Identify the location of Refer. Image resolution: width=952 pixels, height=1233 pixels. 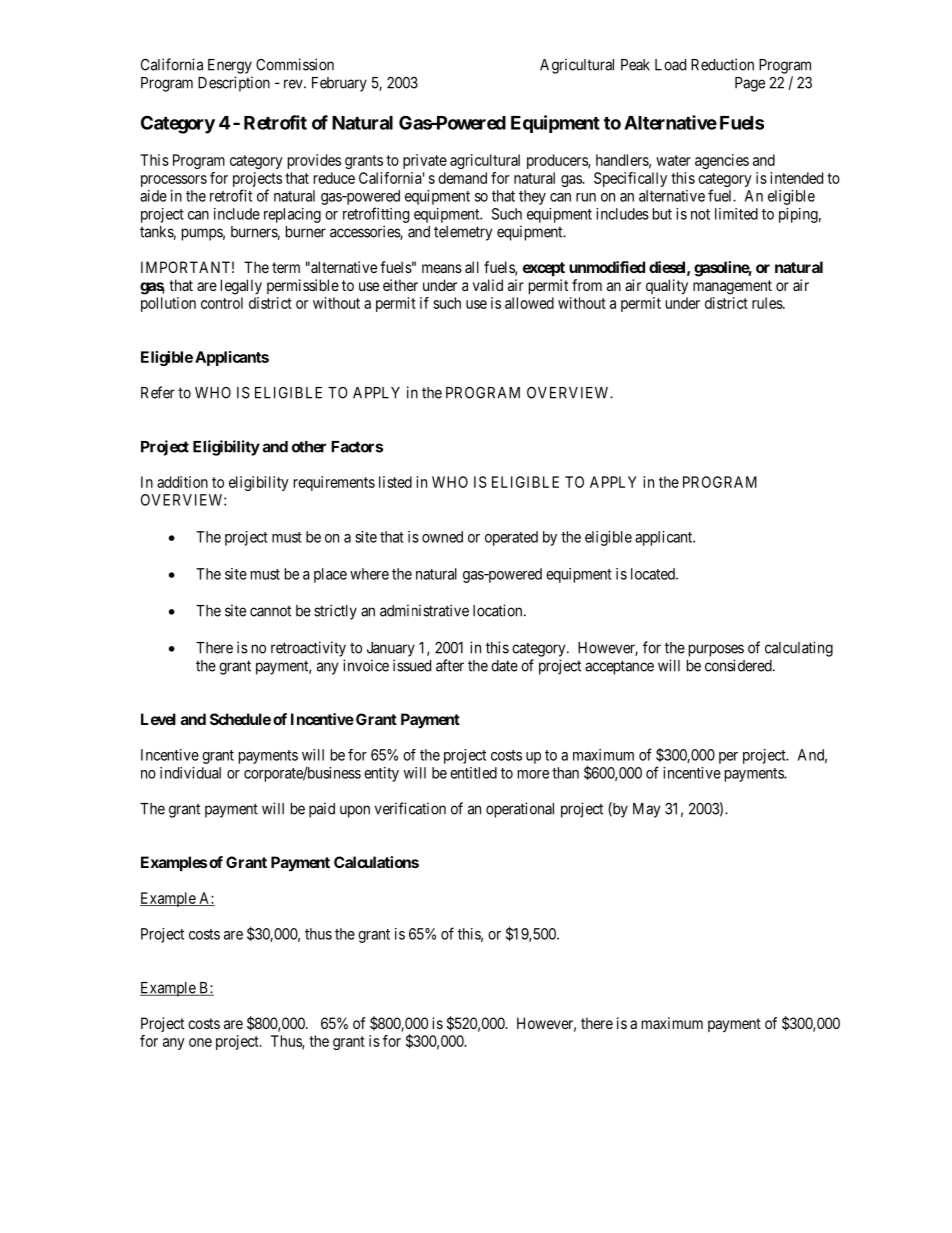
(158, 392).
